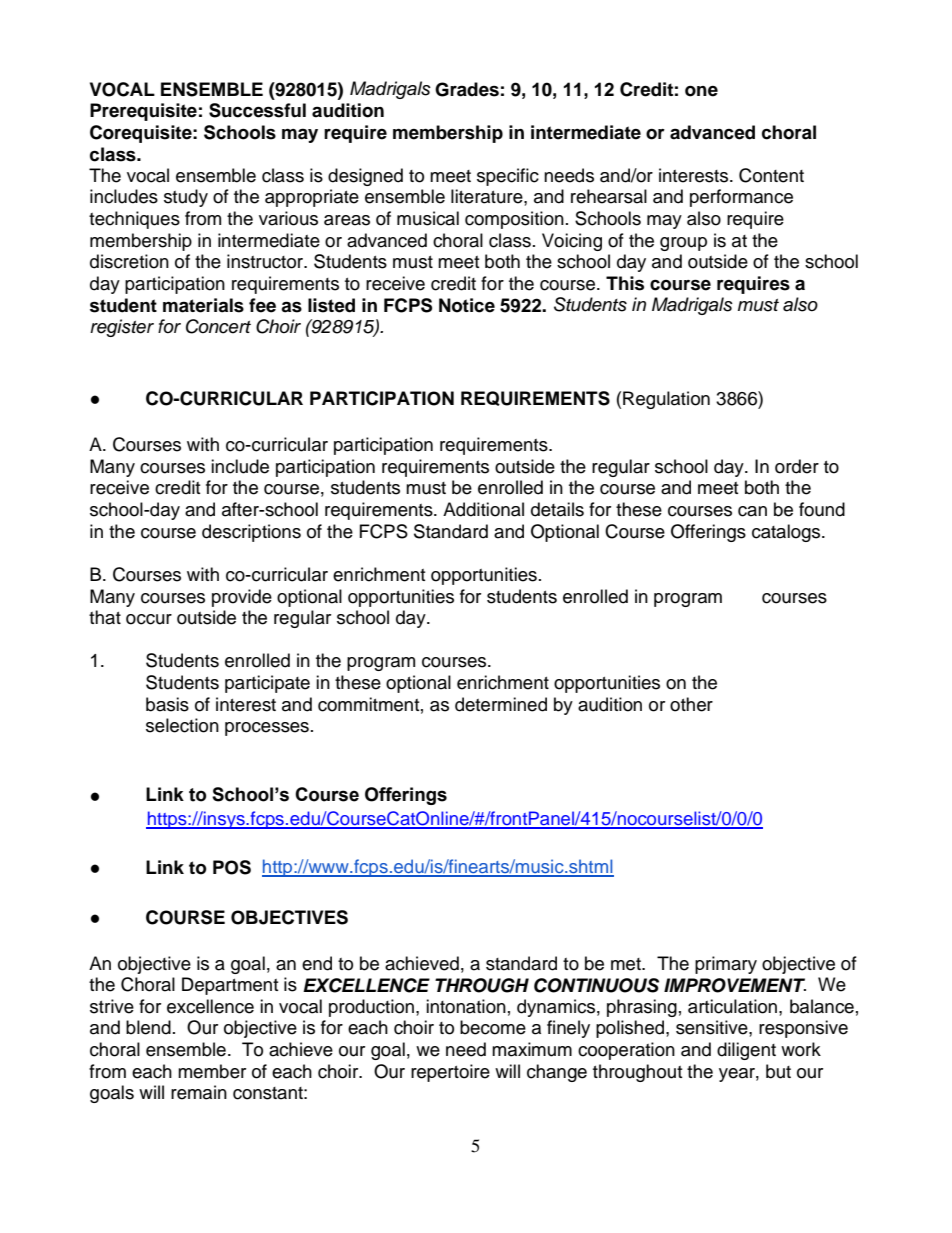 This image has height=1233, width=952. Describe the element at coordinates (467, 89) in the image. I see `Grades` at that location.
